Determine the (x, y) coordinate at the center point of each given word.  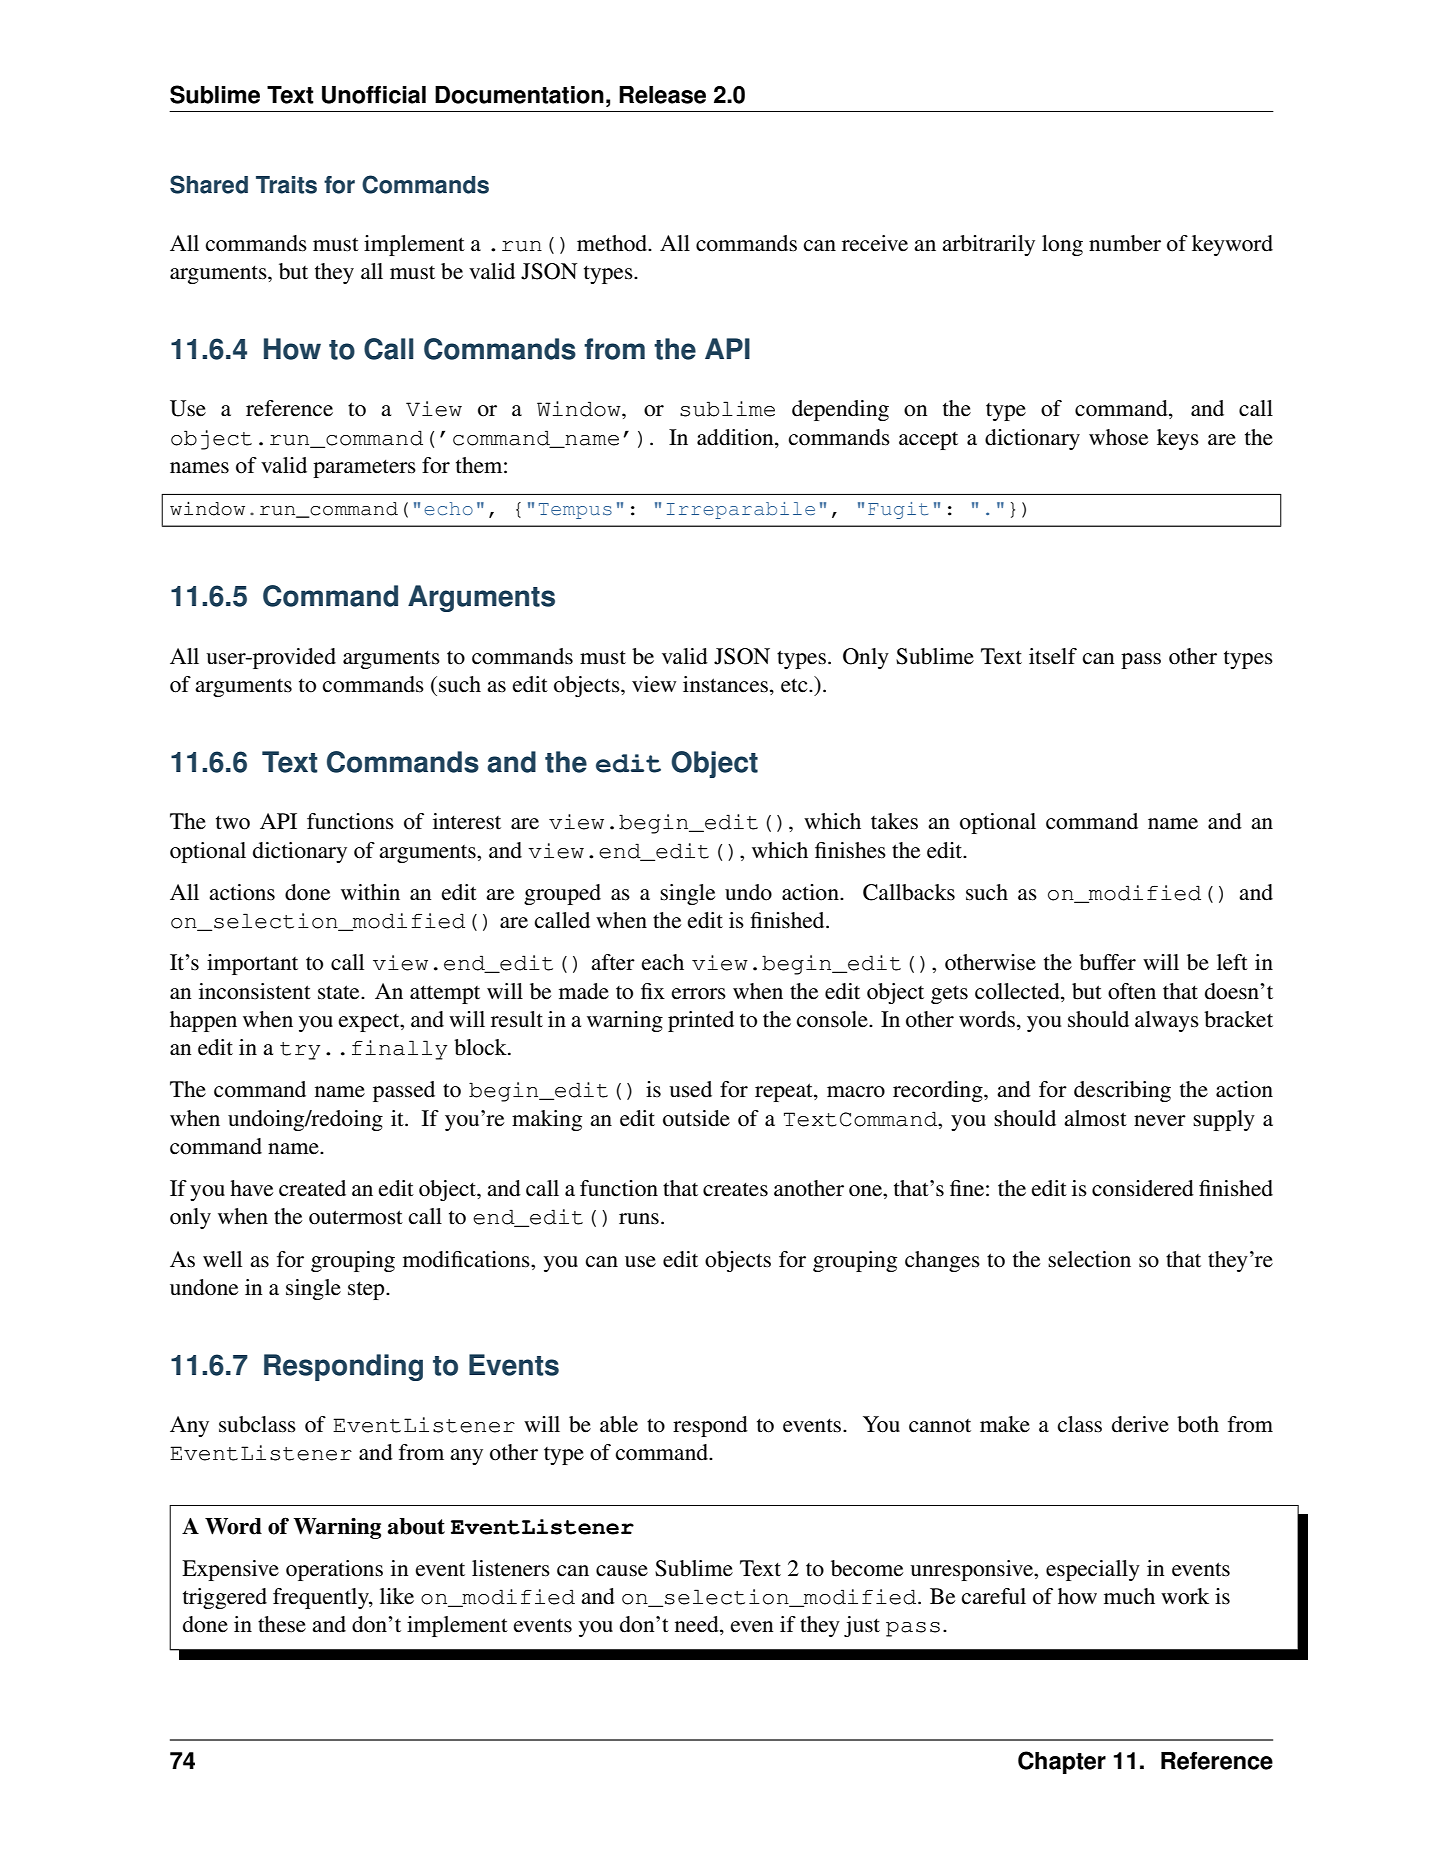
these (282, 1624)
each (663, 962)
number (1125, 243)
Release (662, 95)
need (698, 1625)
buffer (1107, 962)
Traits (286, 185)
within (370, 892)
